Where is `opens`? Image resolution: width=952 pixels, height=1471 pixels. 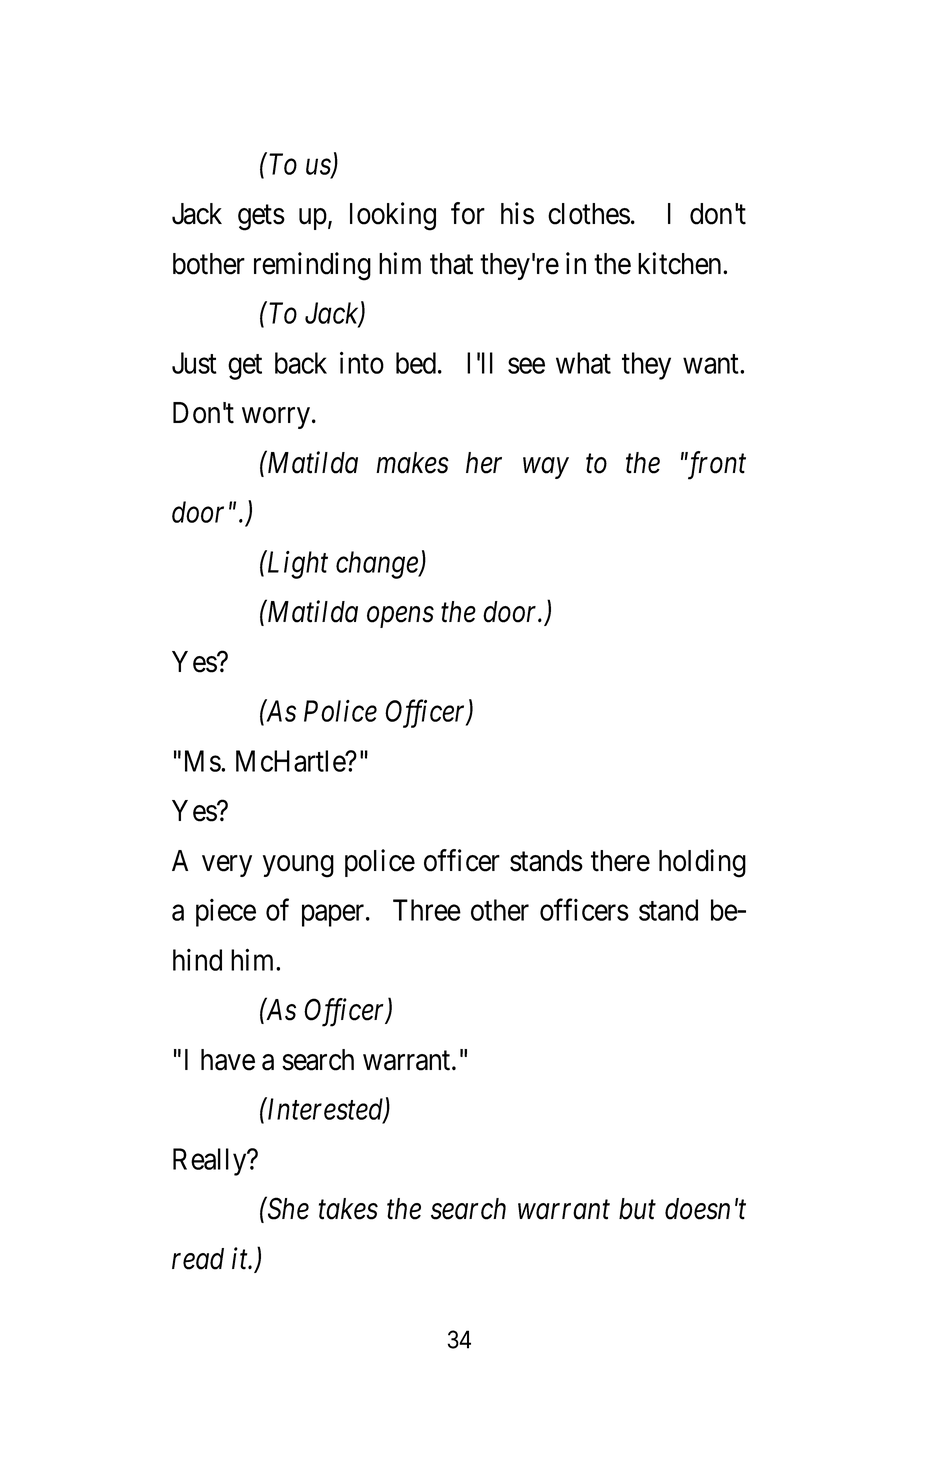
opens is located at coordinates (400, 617).
